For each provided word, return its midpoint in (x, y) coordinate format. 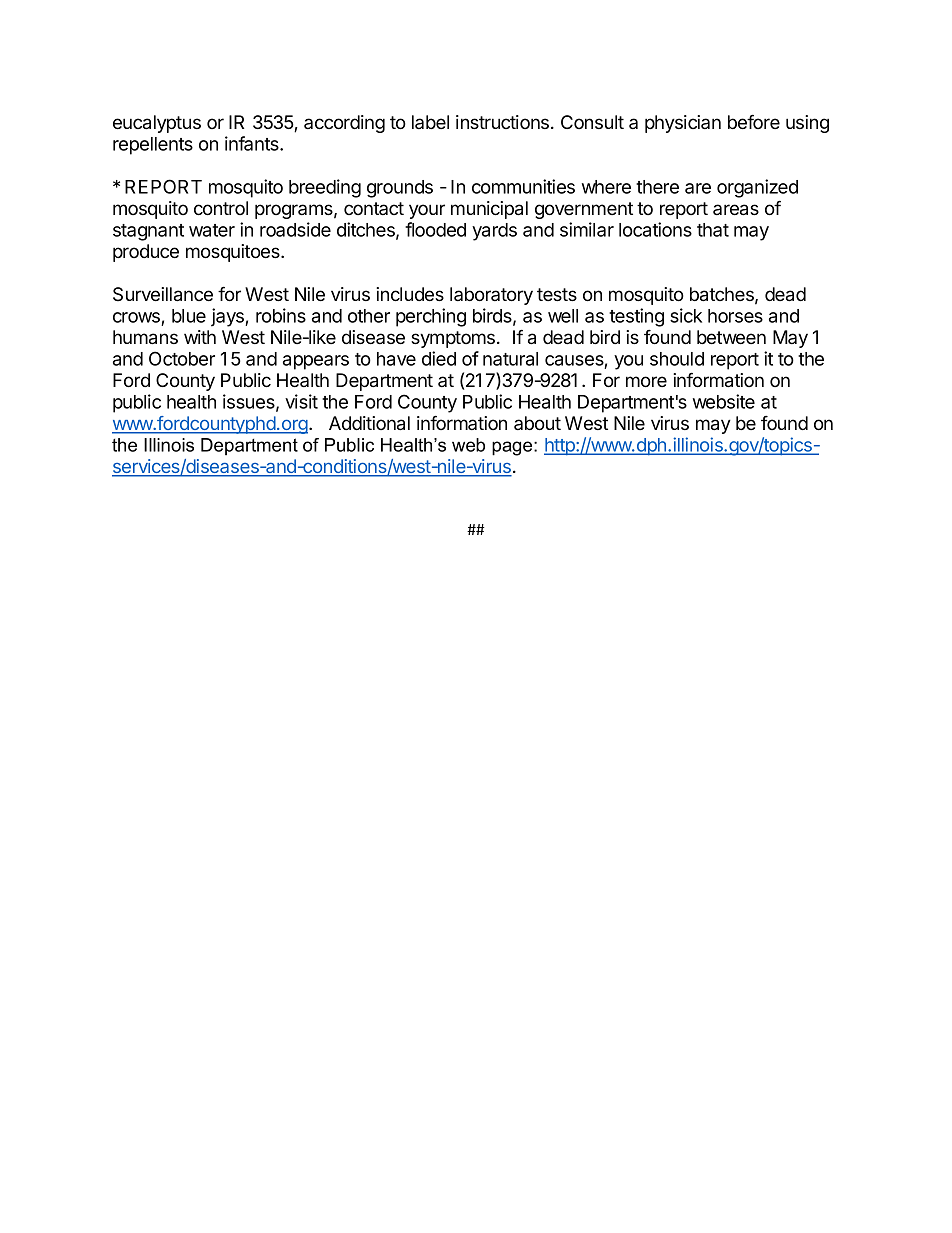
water (212, 230)
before (754, 121)
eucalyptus (157, 124)
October (182, 358)
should (677, 359)
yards (494, 232)
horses (735, 316)
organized (757, 188)
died (439, 358)
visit (301, 401)
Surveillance (163, 294)
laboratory (491, 296)
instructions (504, 122)
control (221, 208)
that (713, 230)
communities (523, 186)
